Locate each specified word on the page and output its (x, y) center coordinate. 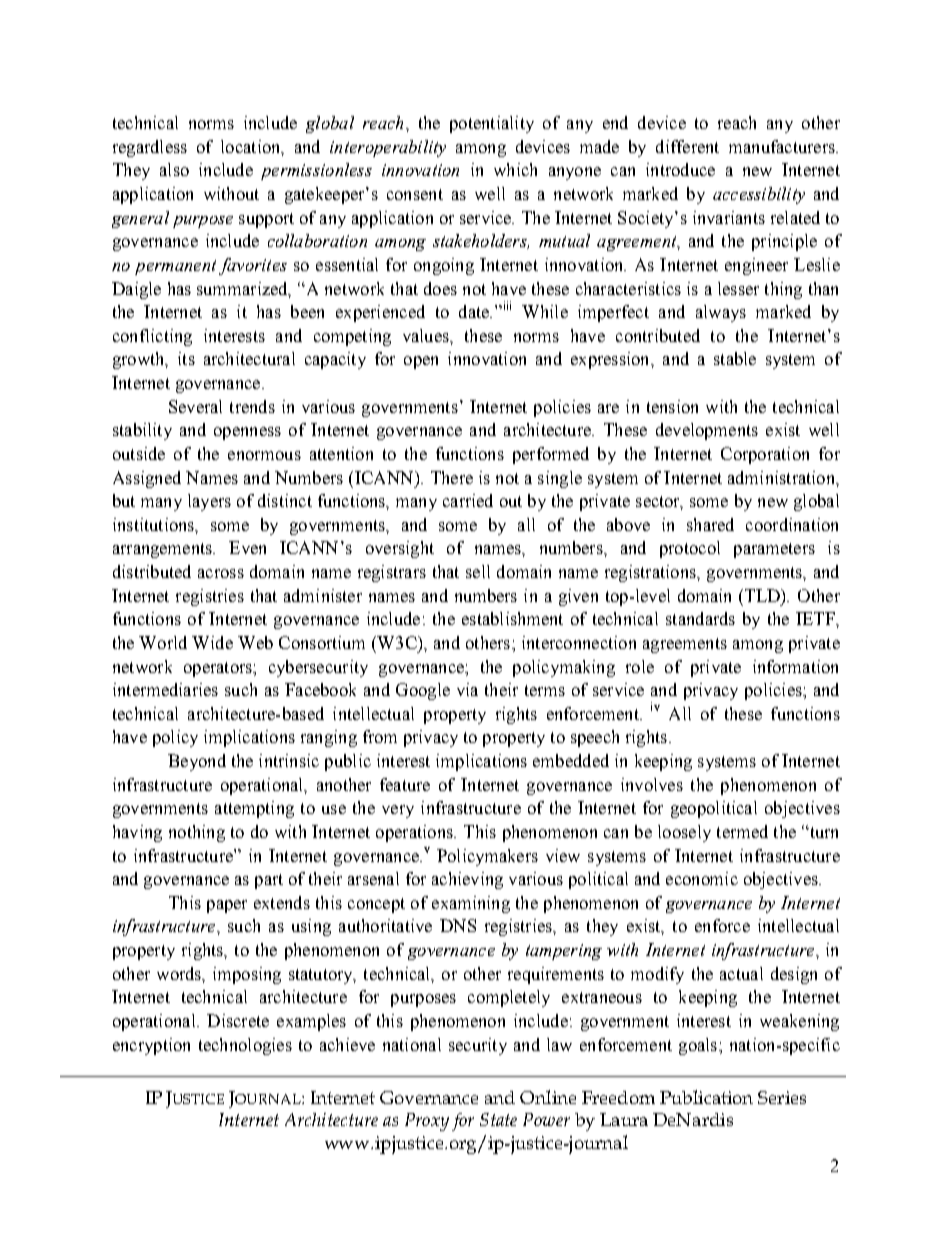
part (269, 881)
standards (700, 618)
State (498, 1119)
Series (782, 1097)
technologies (245, 1046)
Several (195, 406)
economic (702, 878)
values (427, 335)
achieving (467, 880)
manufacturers (783, 146)
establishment (512, 618)
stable (735, 358)
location (252, 147)
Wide (212, 642)
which (515, 169)
